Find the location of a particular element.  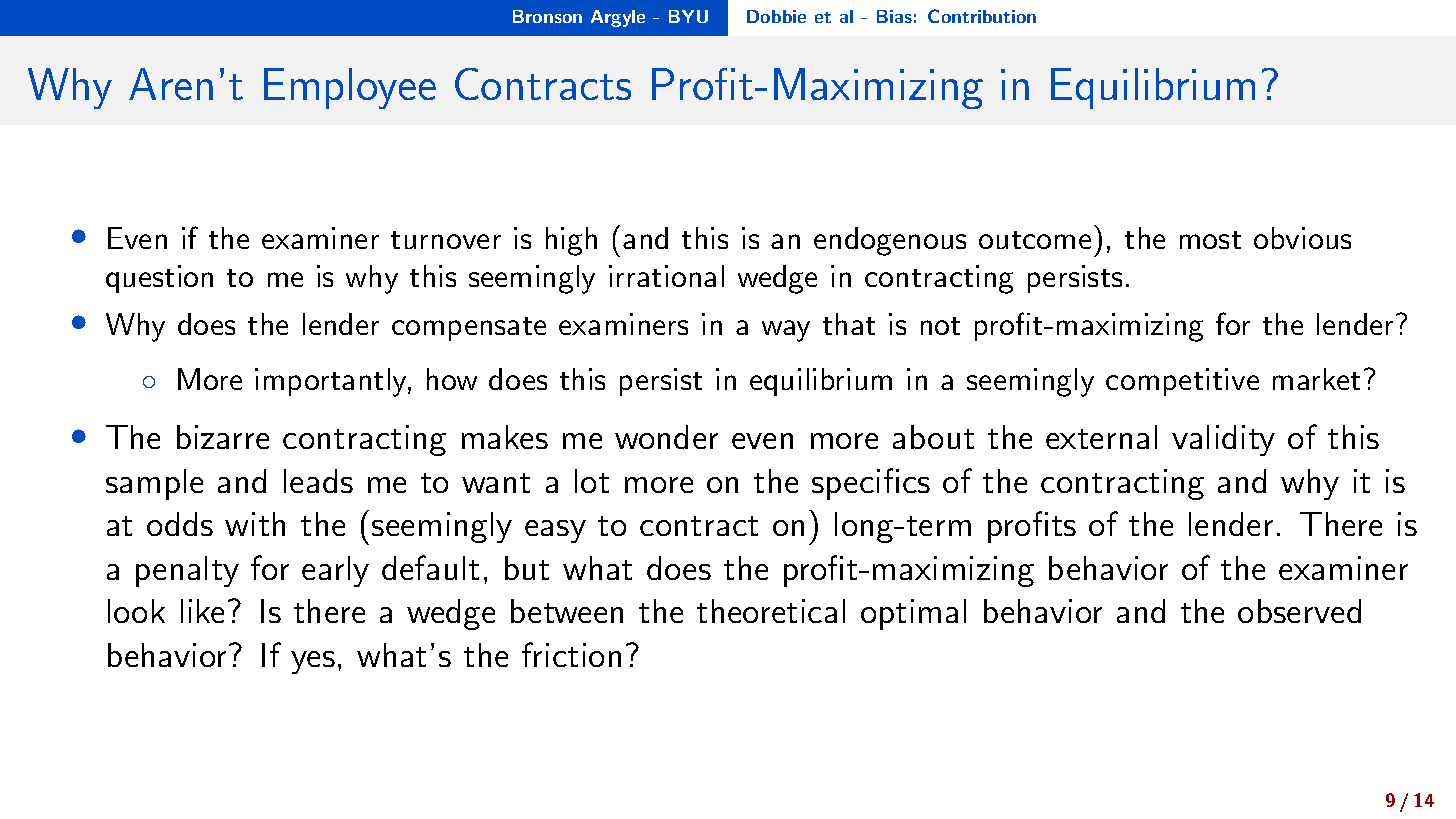

competitive is located at coordinates (1182, 382).
